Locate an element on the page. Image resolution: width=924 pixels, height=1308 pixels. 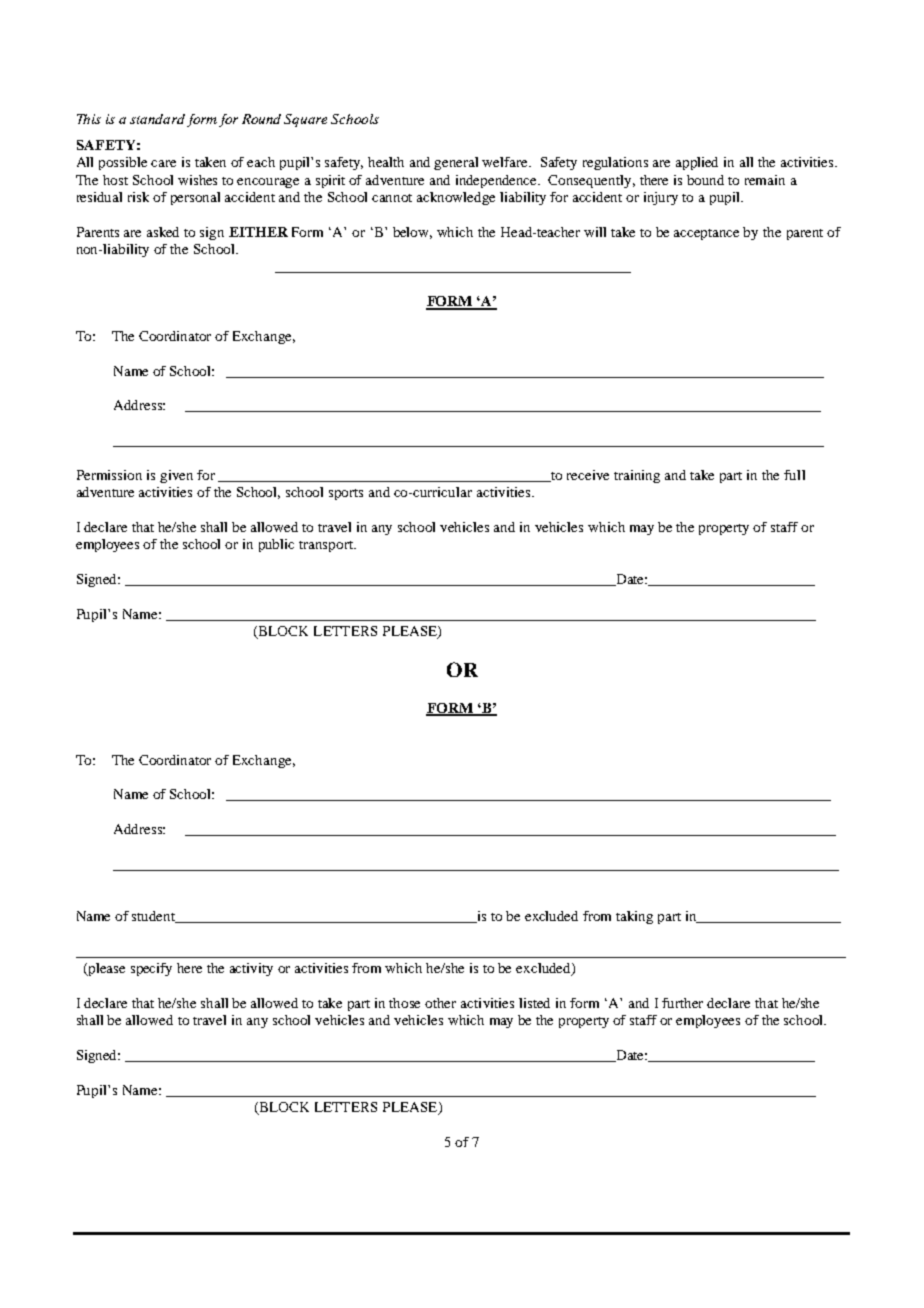
public is located at coordinates (276, 545).
